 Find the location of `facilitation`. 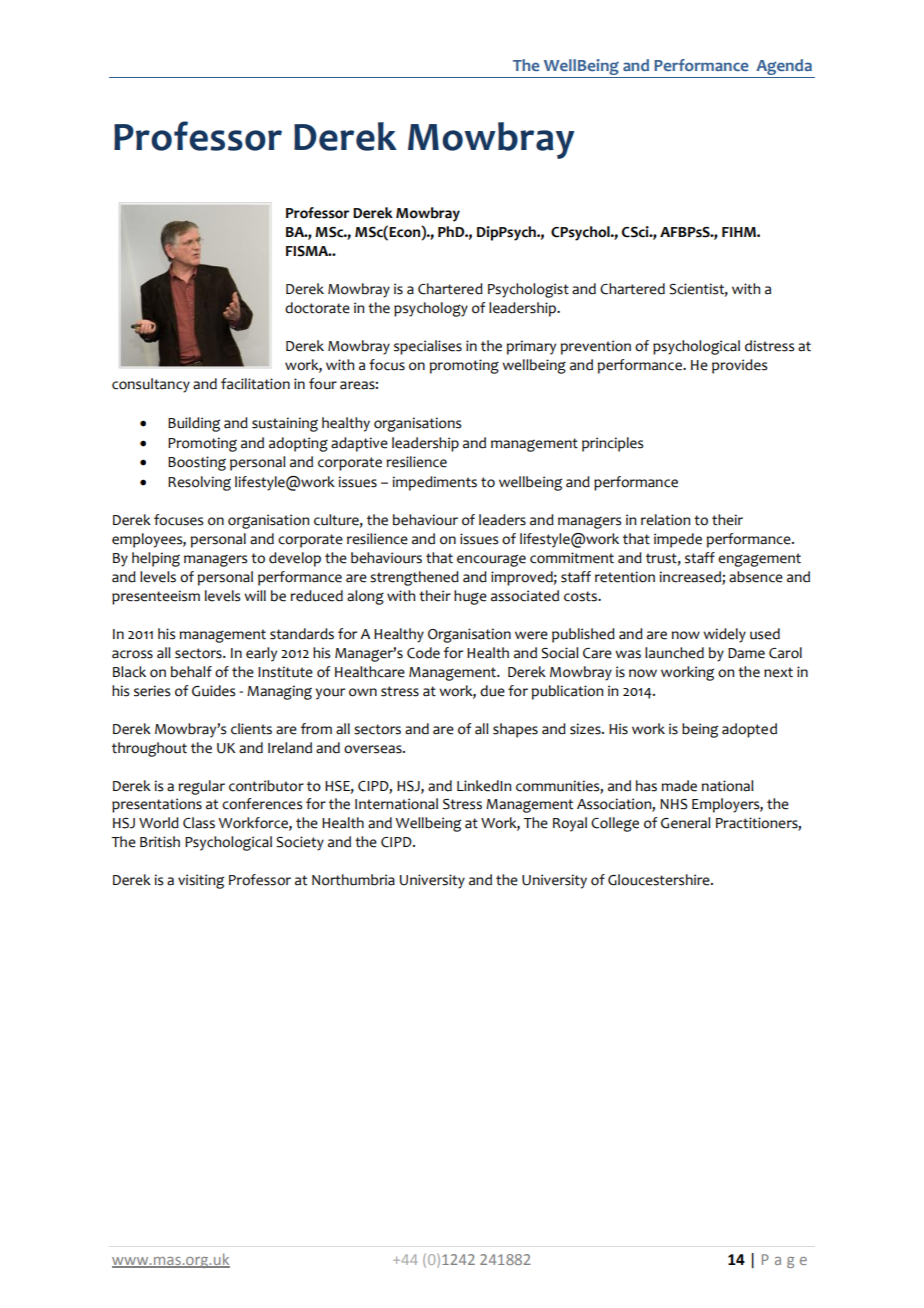

facilitation is located at coordinates (255, 384).
